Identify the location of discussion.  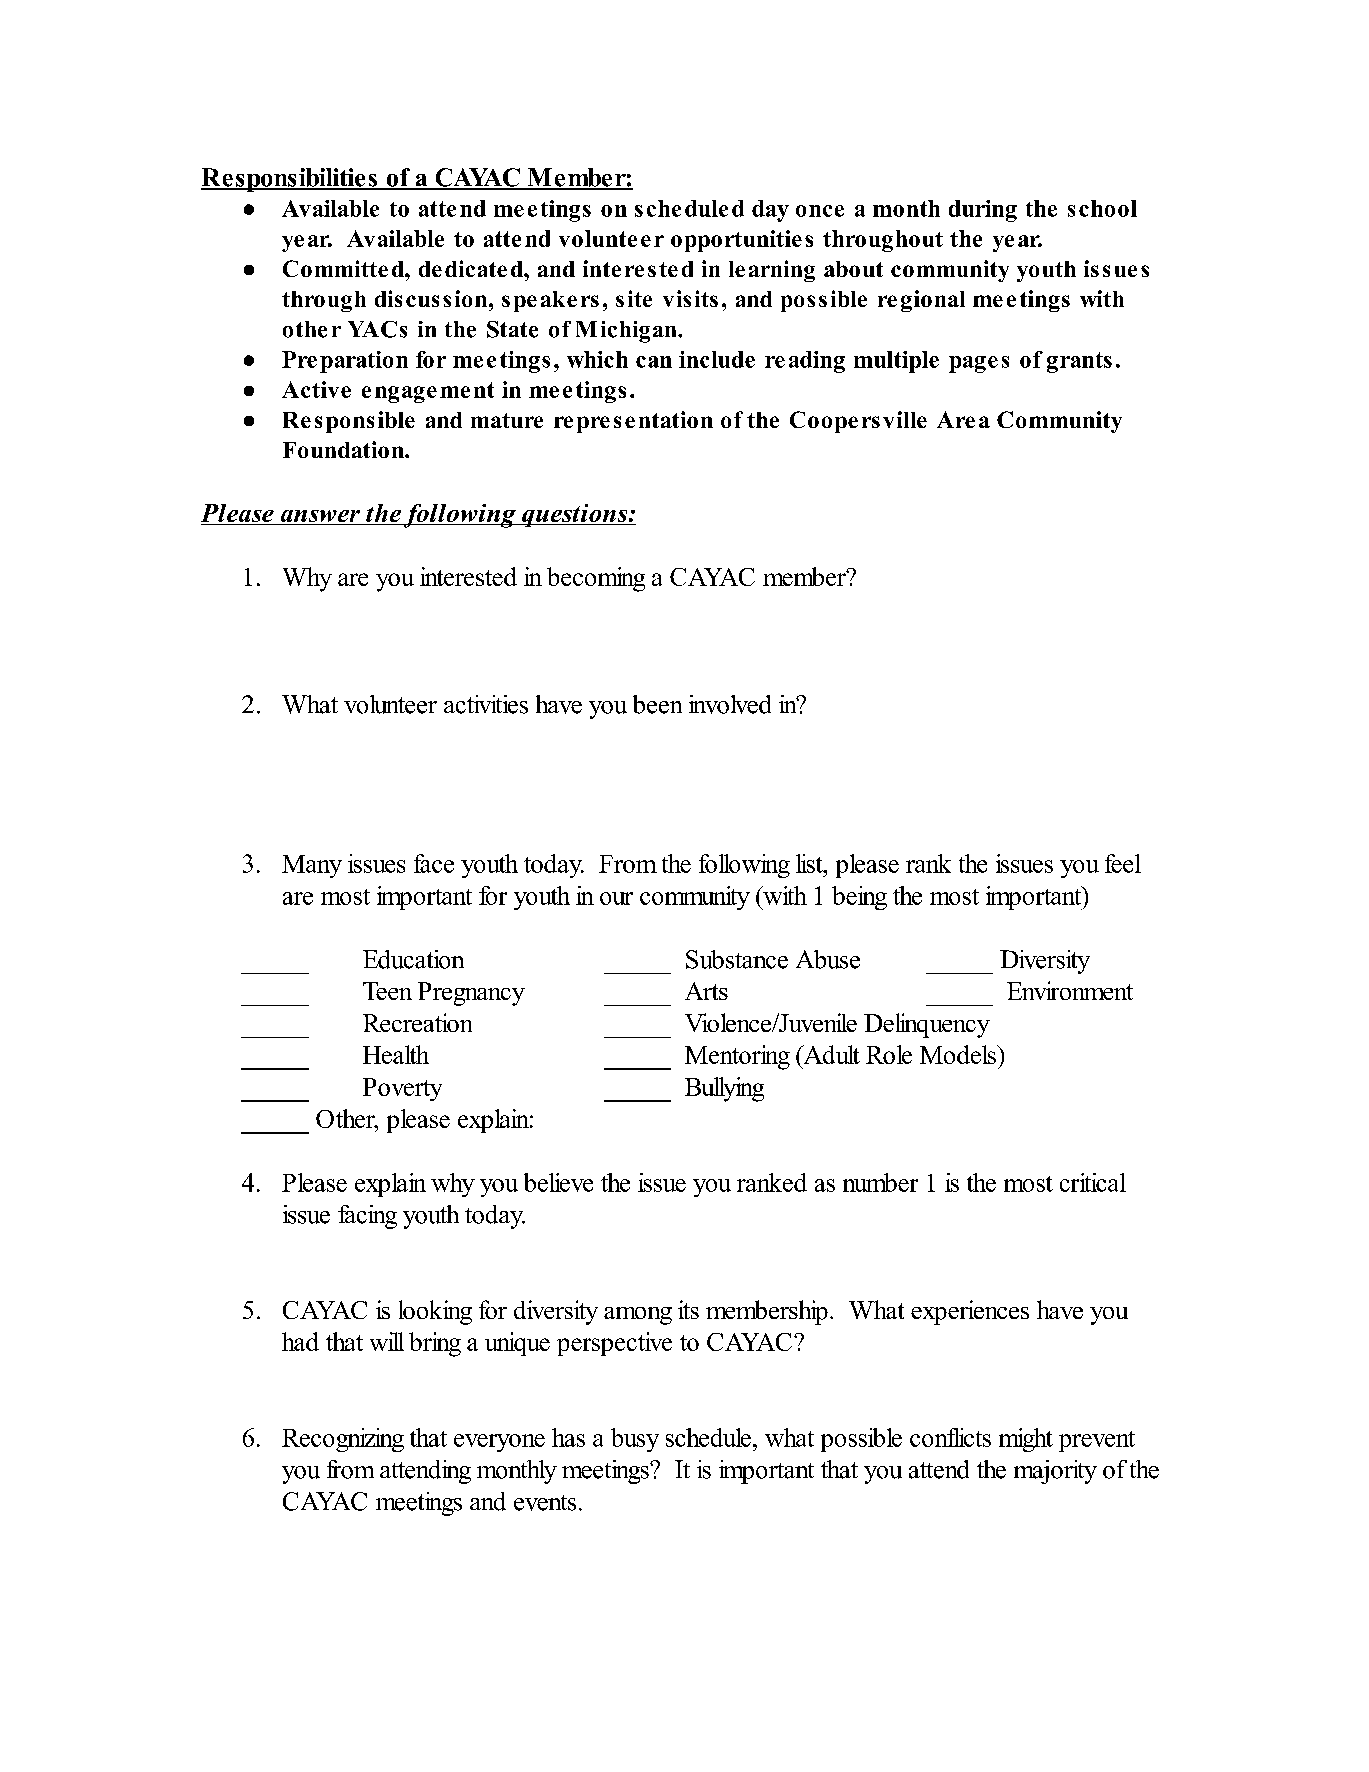
(432, 298).
